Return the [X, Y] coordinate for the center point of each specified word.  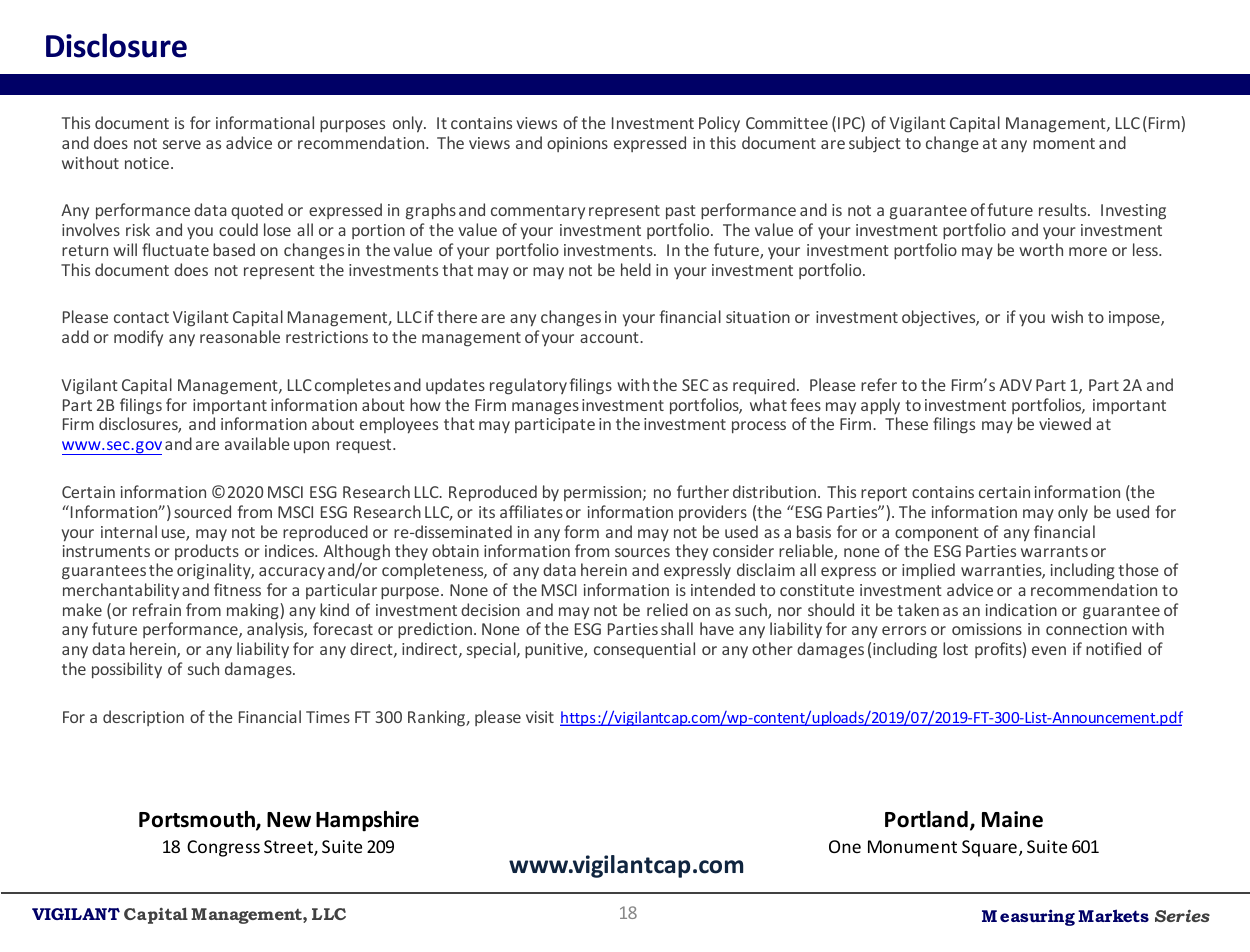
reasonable [240, 336]
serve [182, 144]
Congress [223, 848]
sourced [202, 511]
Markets [1113, 915]
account [610, 337]
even [1049, 650]
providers [713, 513]
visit [540, 717]
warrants [1054, 551]
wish [1067, 316]
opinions [577, 144]
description [143, 718]
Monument [912, 846]
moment [1064, 143]
